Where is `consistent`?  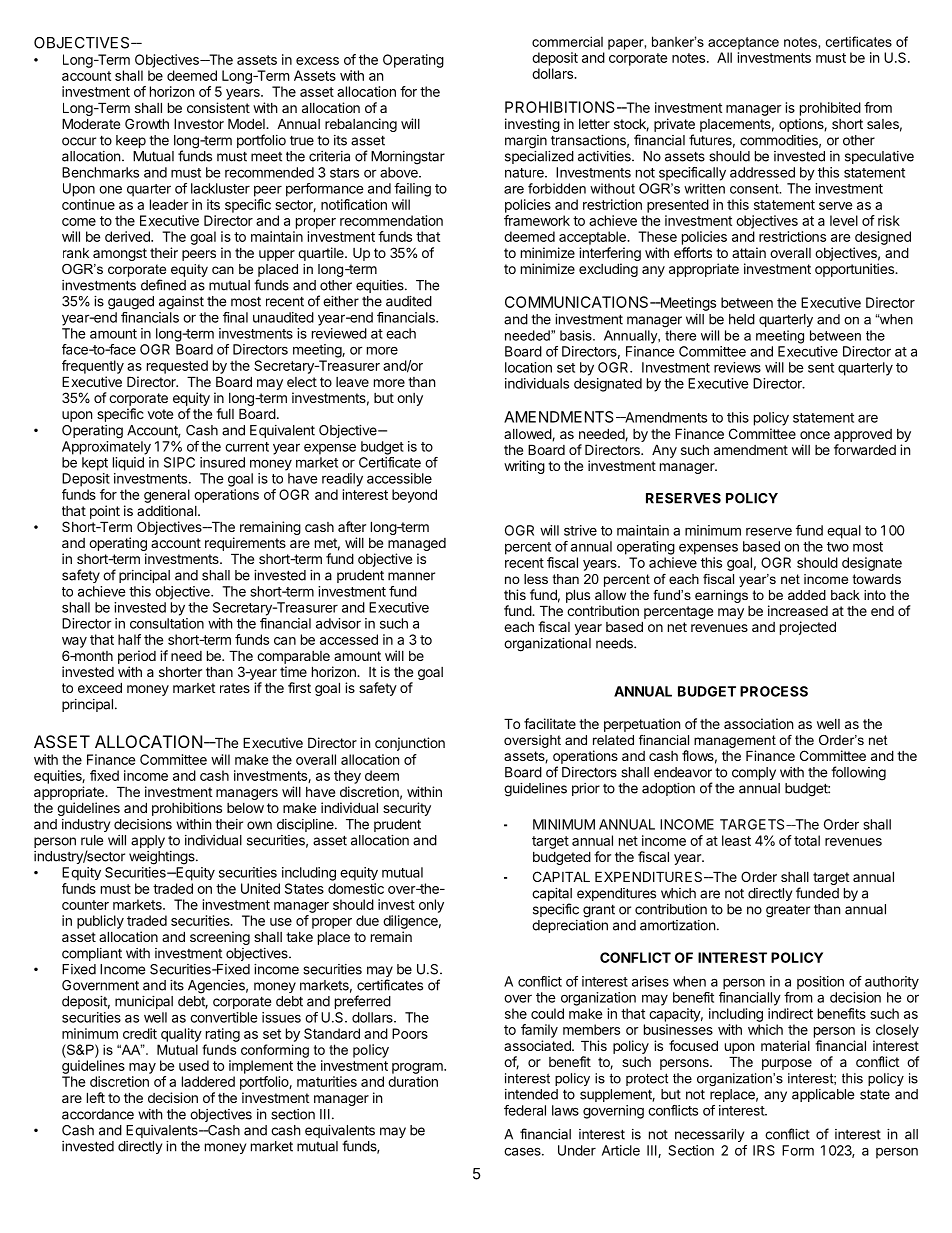
consistent is located at coordinates (218, 107).
